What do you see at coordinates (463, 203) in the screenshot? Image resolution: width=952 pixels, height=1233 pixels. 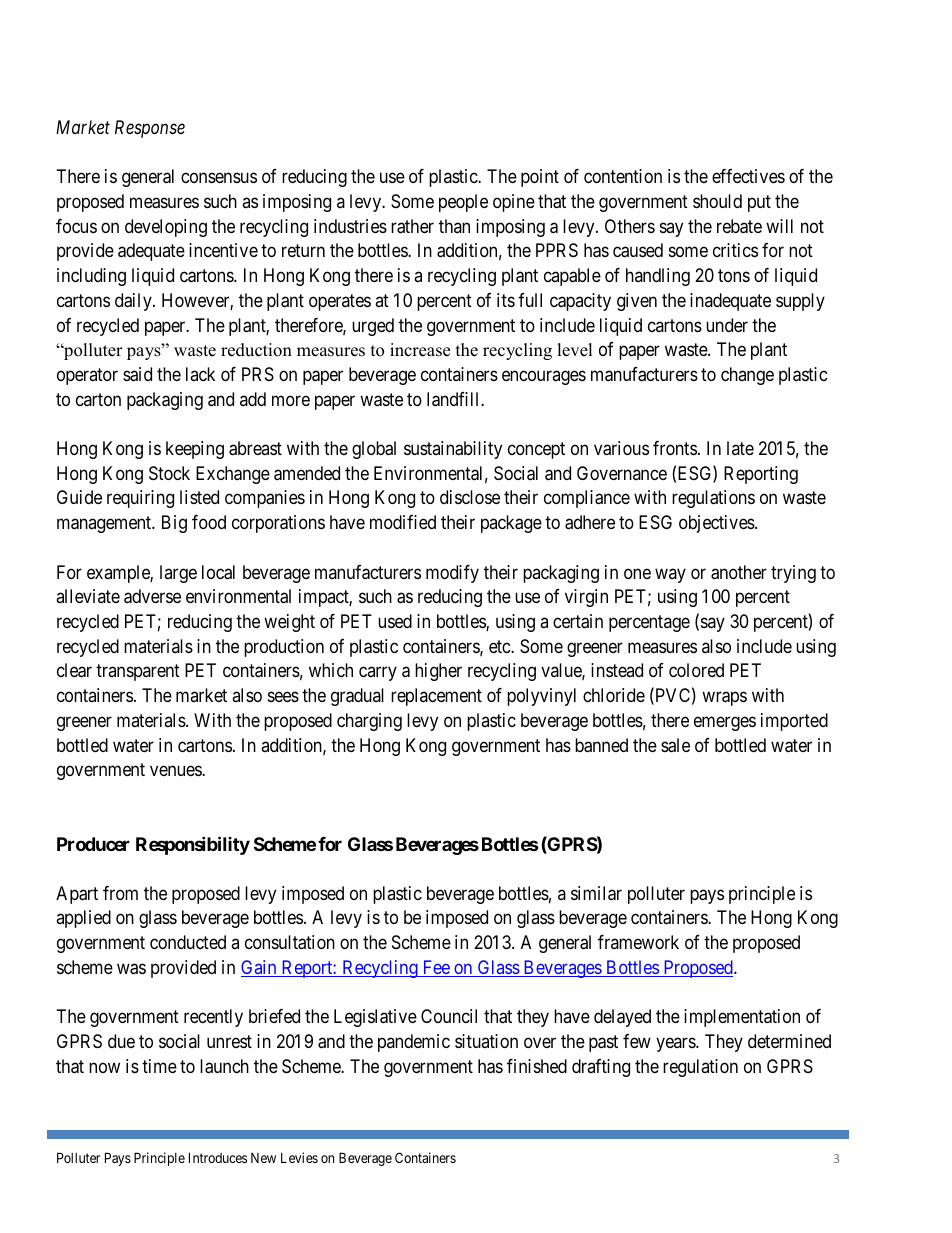 I see `people` at bounding box center [463, 203].
